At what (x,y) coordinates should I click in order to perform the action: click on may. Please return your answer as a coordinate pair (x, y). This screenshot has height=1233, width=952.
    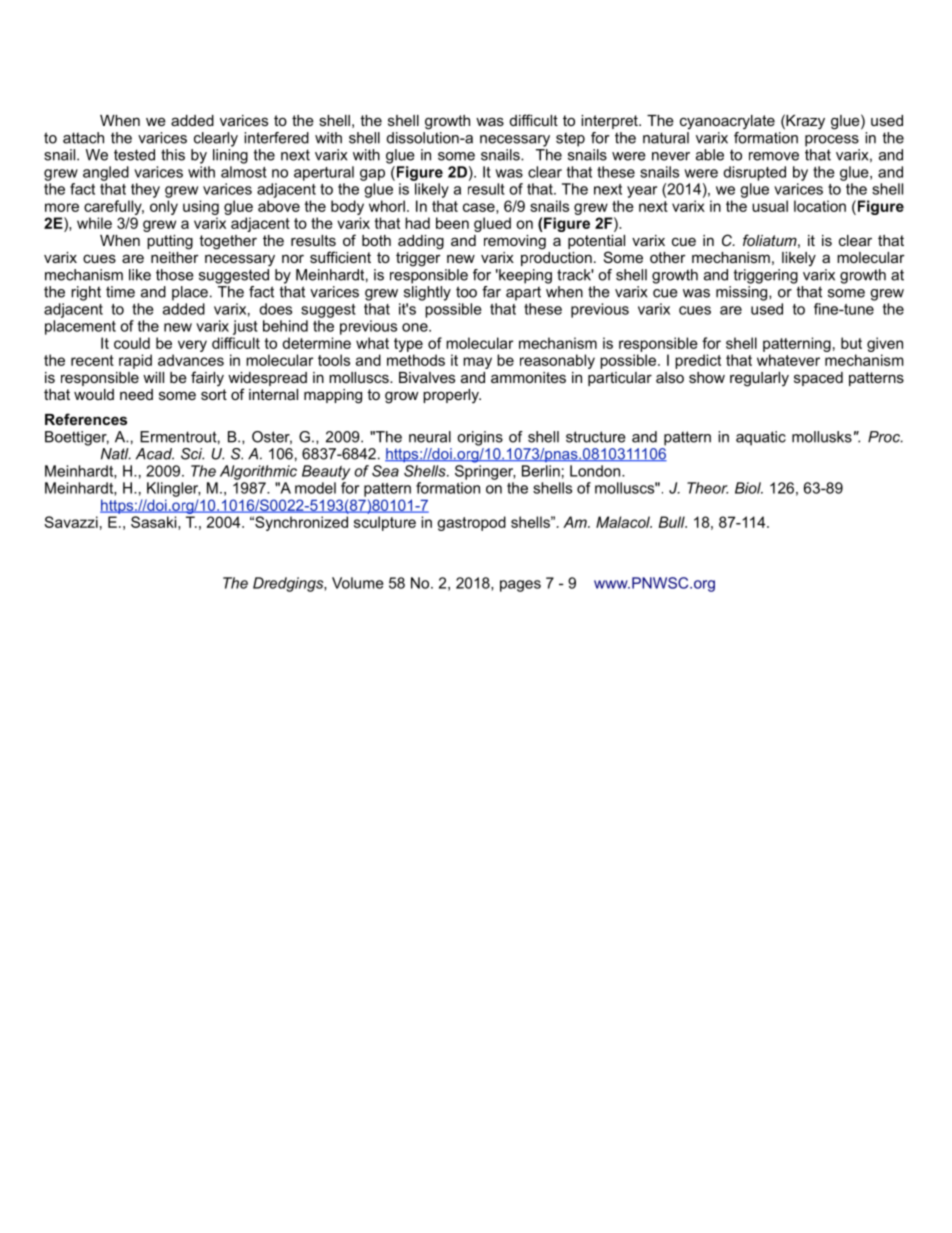
    Looking at the image, I should click on (477, 363).
